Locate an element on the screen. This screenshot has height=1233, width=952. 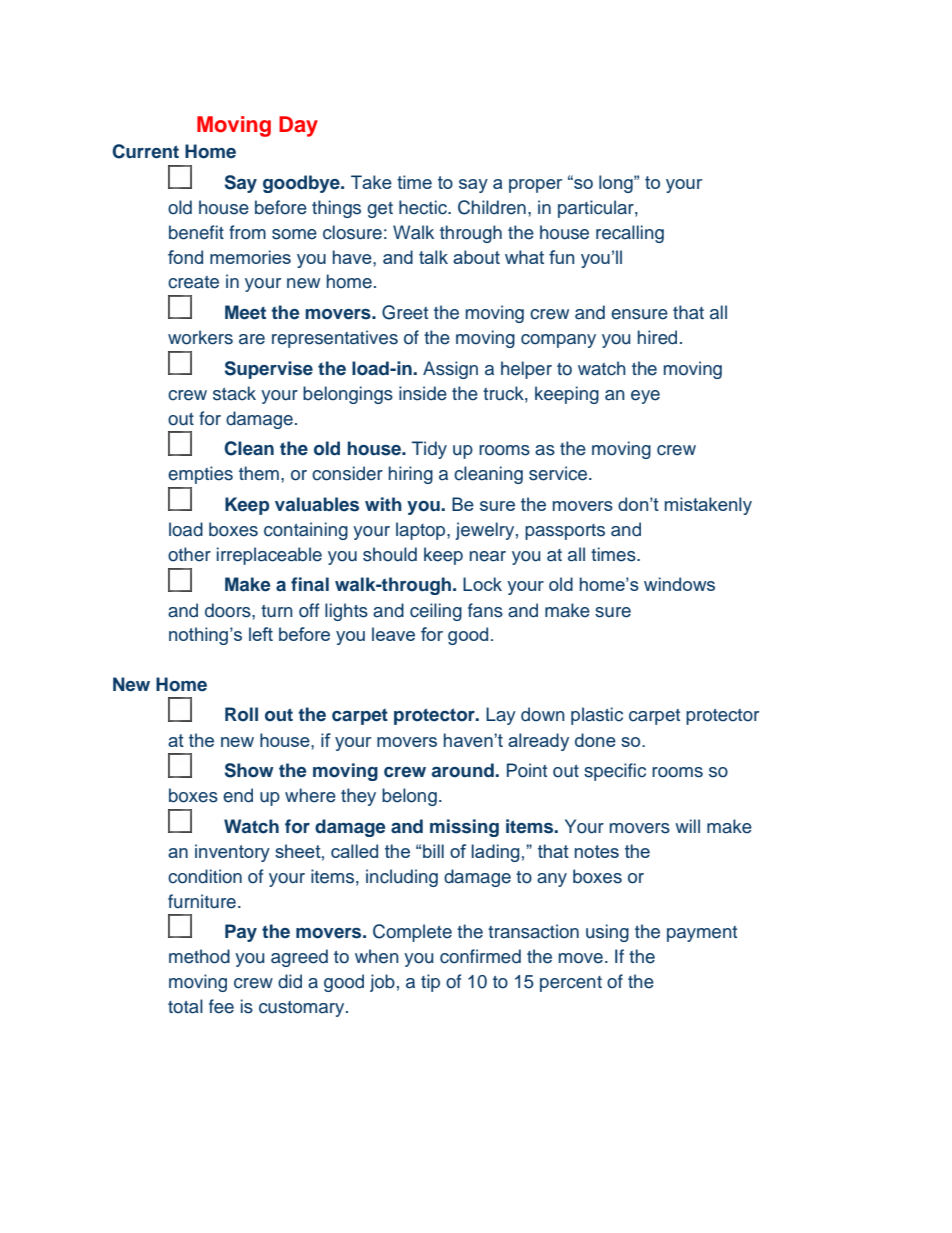
other is located at coordinates (189, 554).
